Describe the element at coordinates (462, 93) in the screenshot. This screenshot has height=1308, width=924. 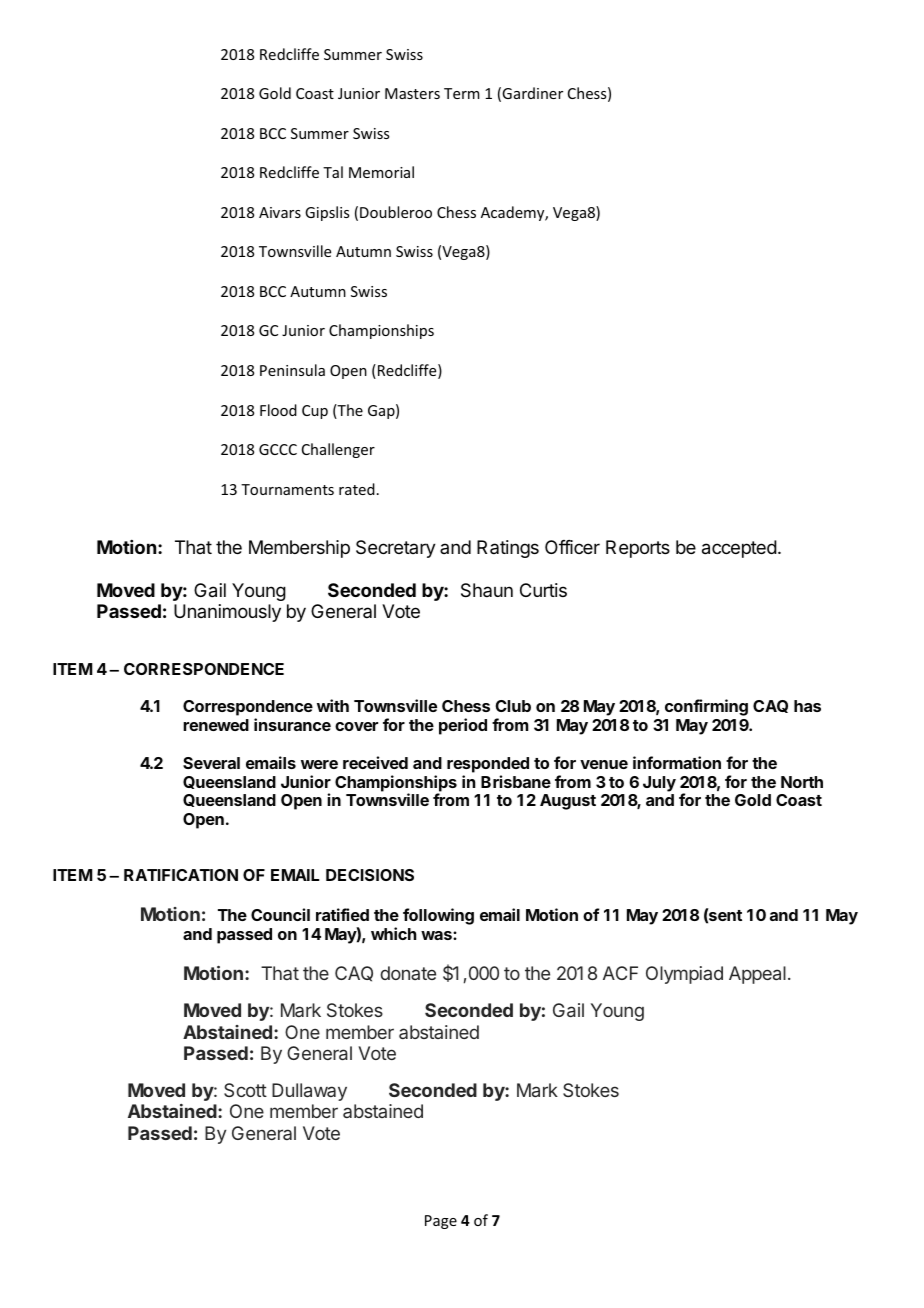
I see `Term` at that location.
